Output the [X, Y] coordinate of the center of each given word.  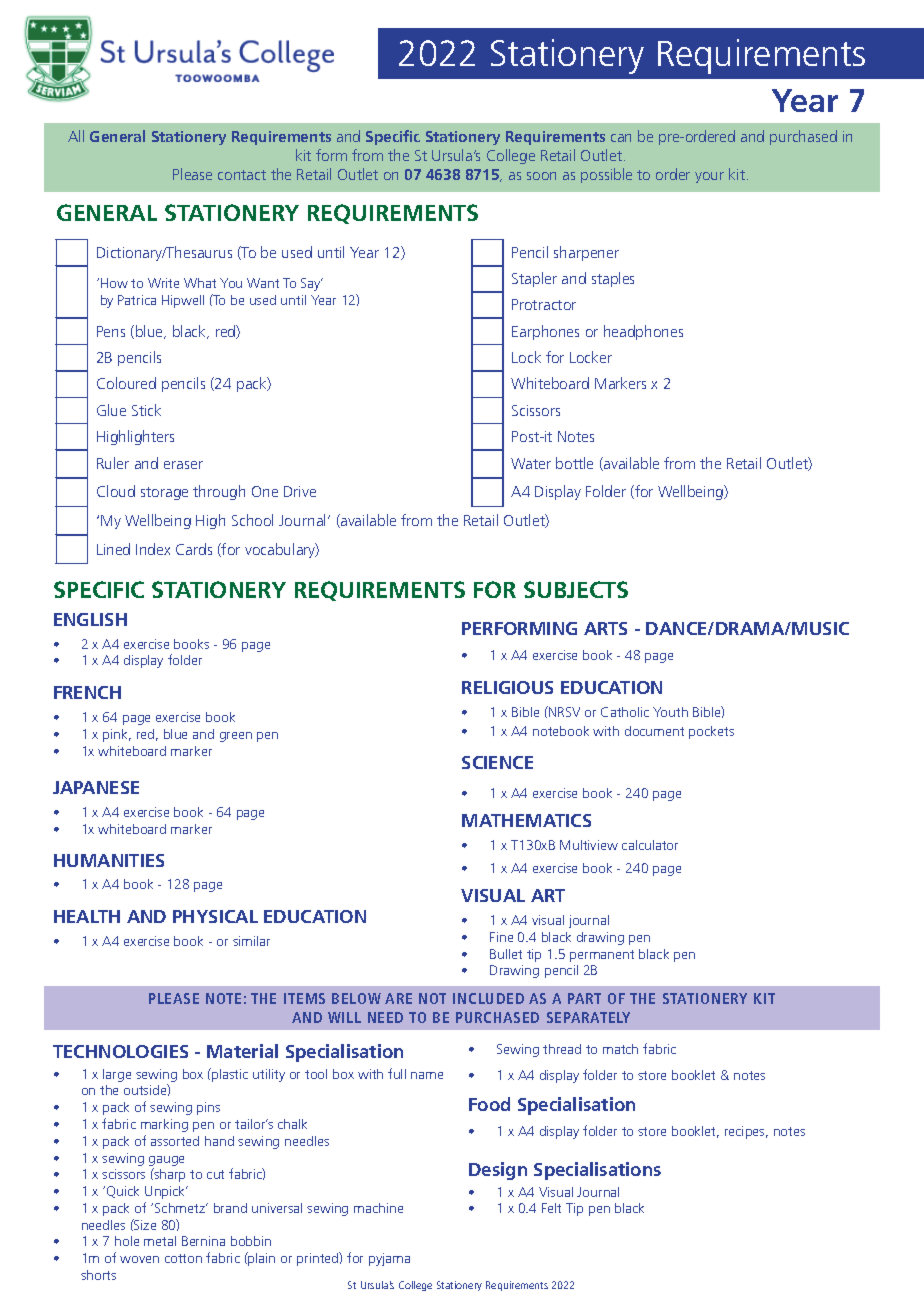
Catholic [625, 712]
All [76, 136]
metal [160, 1241]
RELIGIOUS [507, 687]
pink [117, 735]
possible [606, 175]
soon [541, 176]
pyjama [389, 1259]
